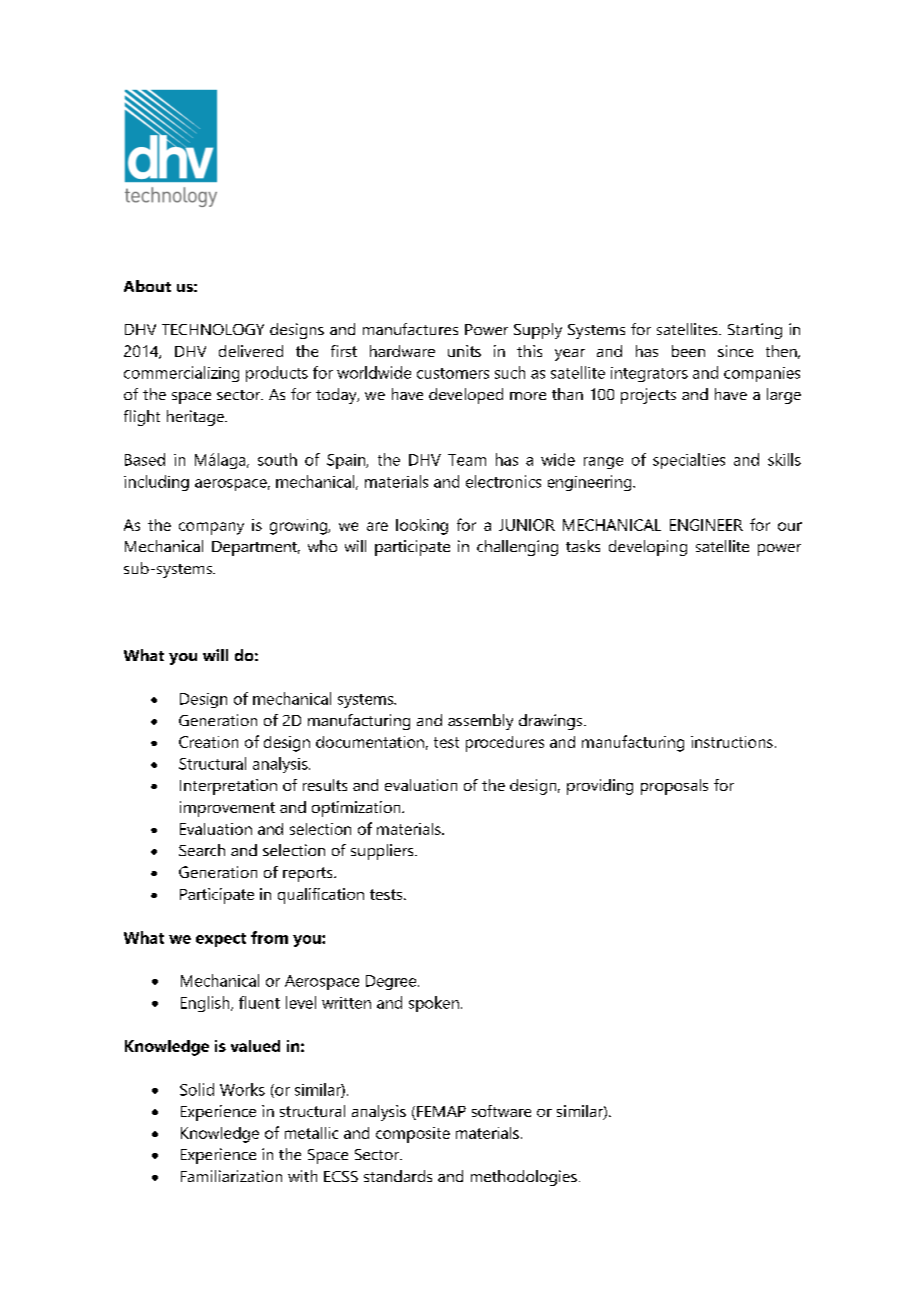 The width and height of the document is (924, 1308). Describe the element at coordinates (674, 787) in the document. I see `proposals` at that location.
